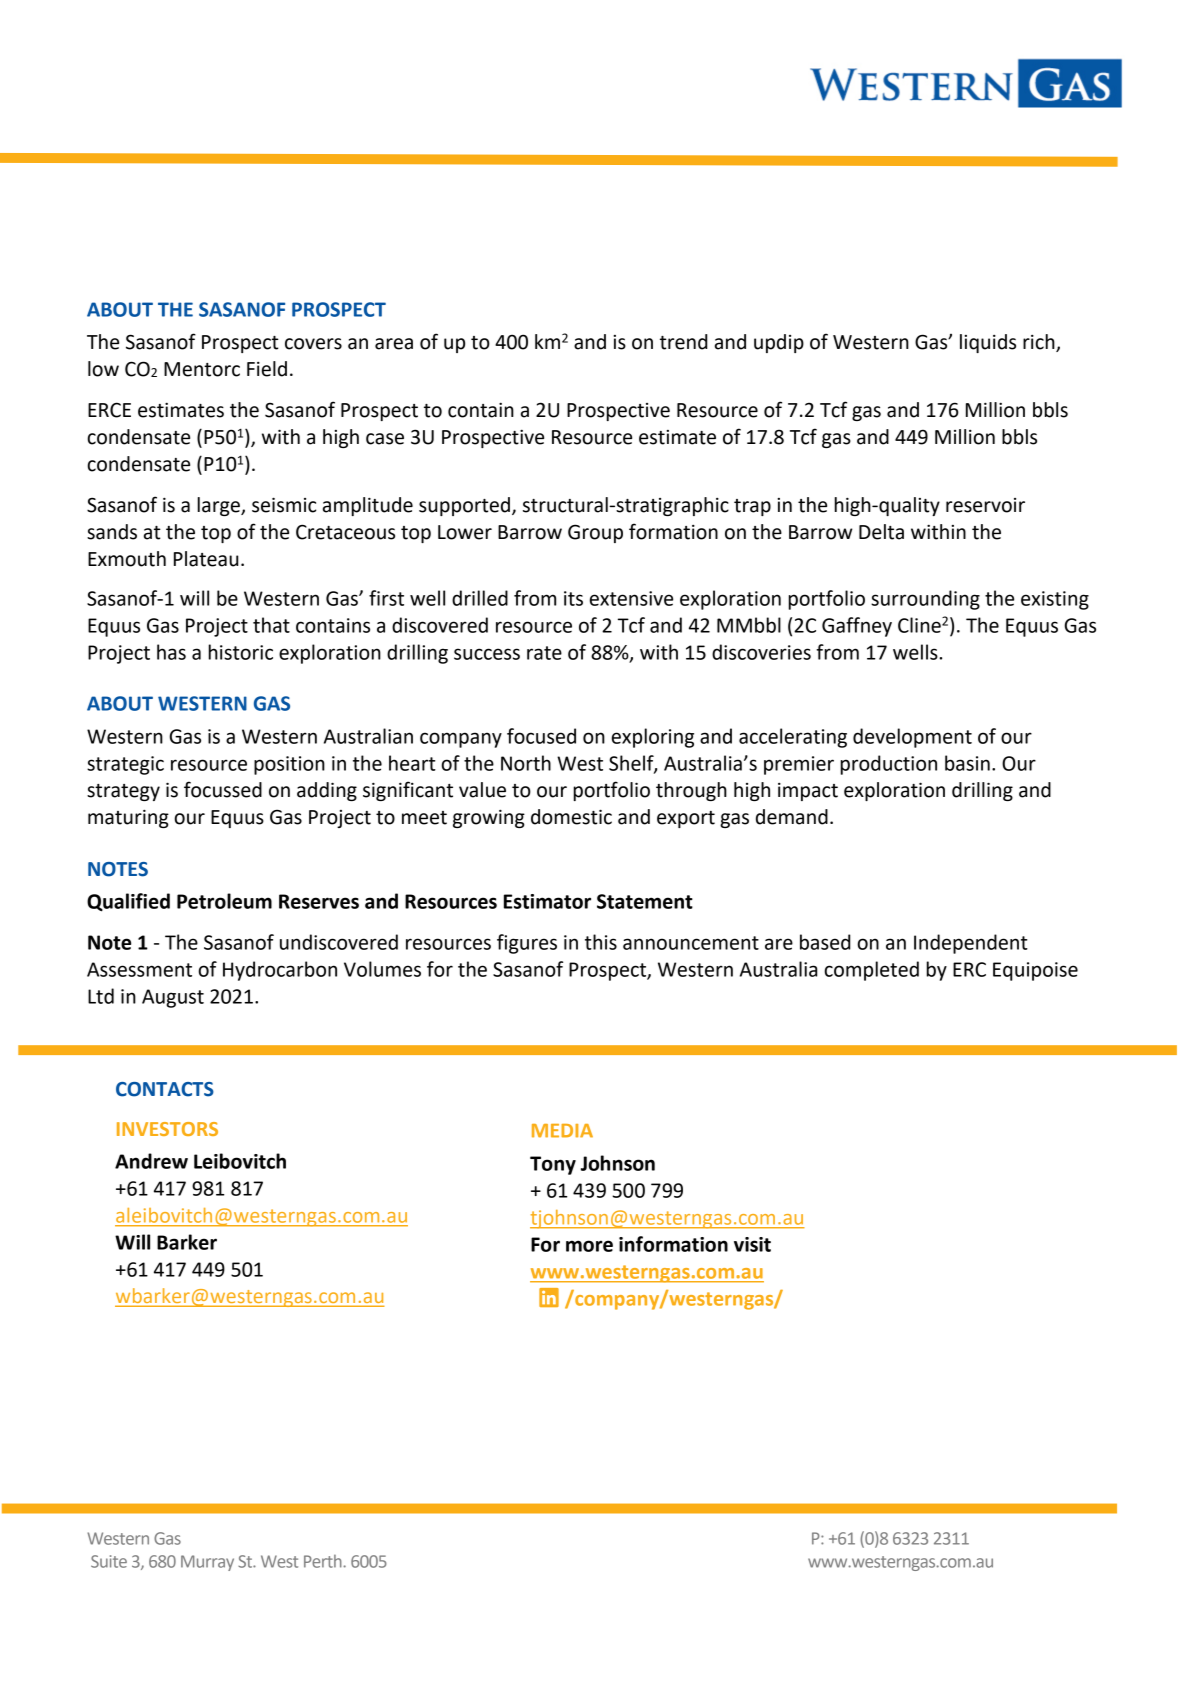 This screenshot has width=1196, height=1692. I want to click on visit, so click(752, 1244).
